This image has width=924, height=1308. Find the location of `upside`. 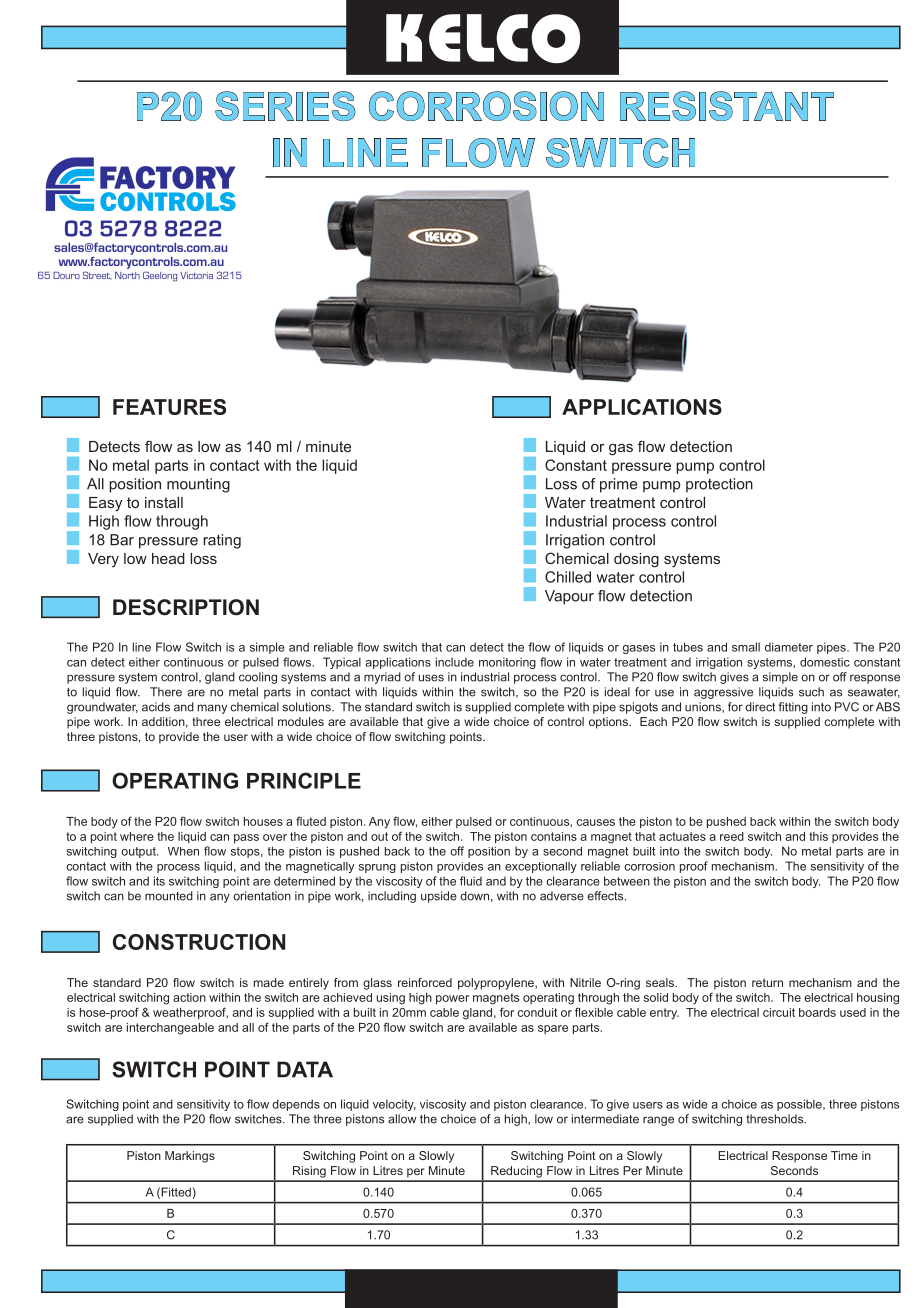

upside is located at coordinates (439, 897).
